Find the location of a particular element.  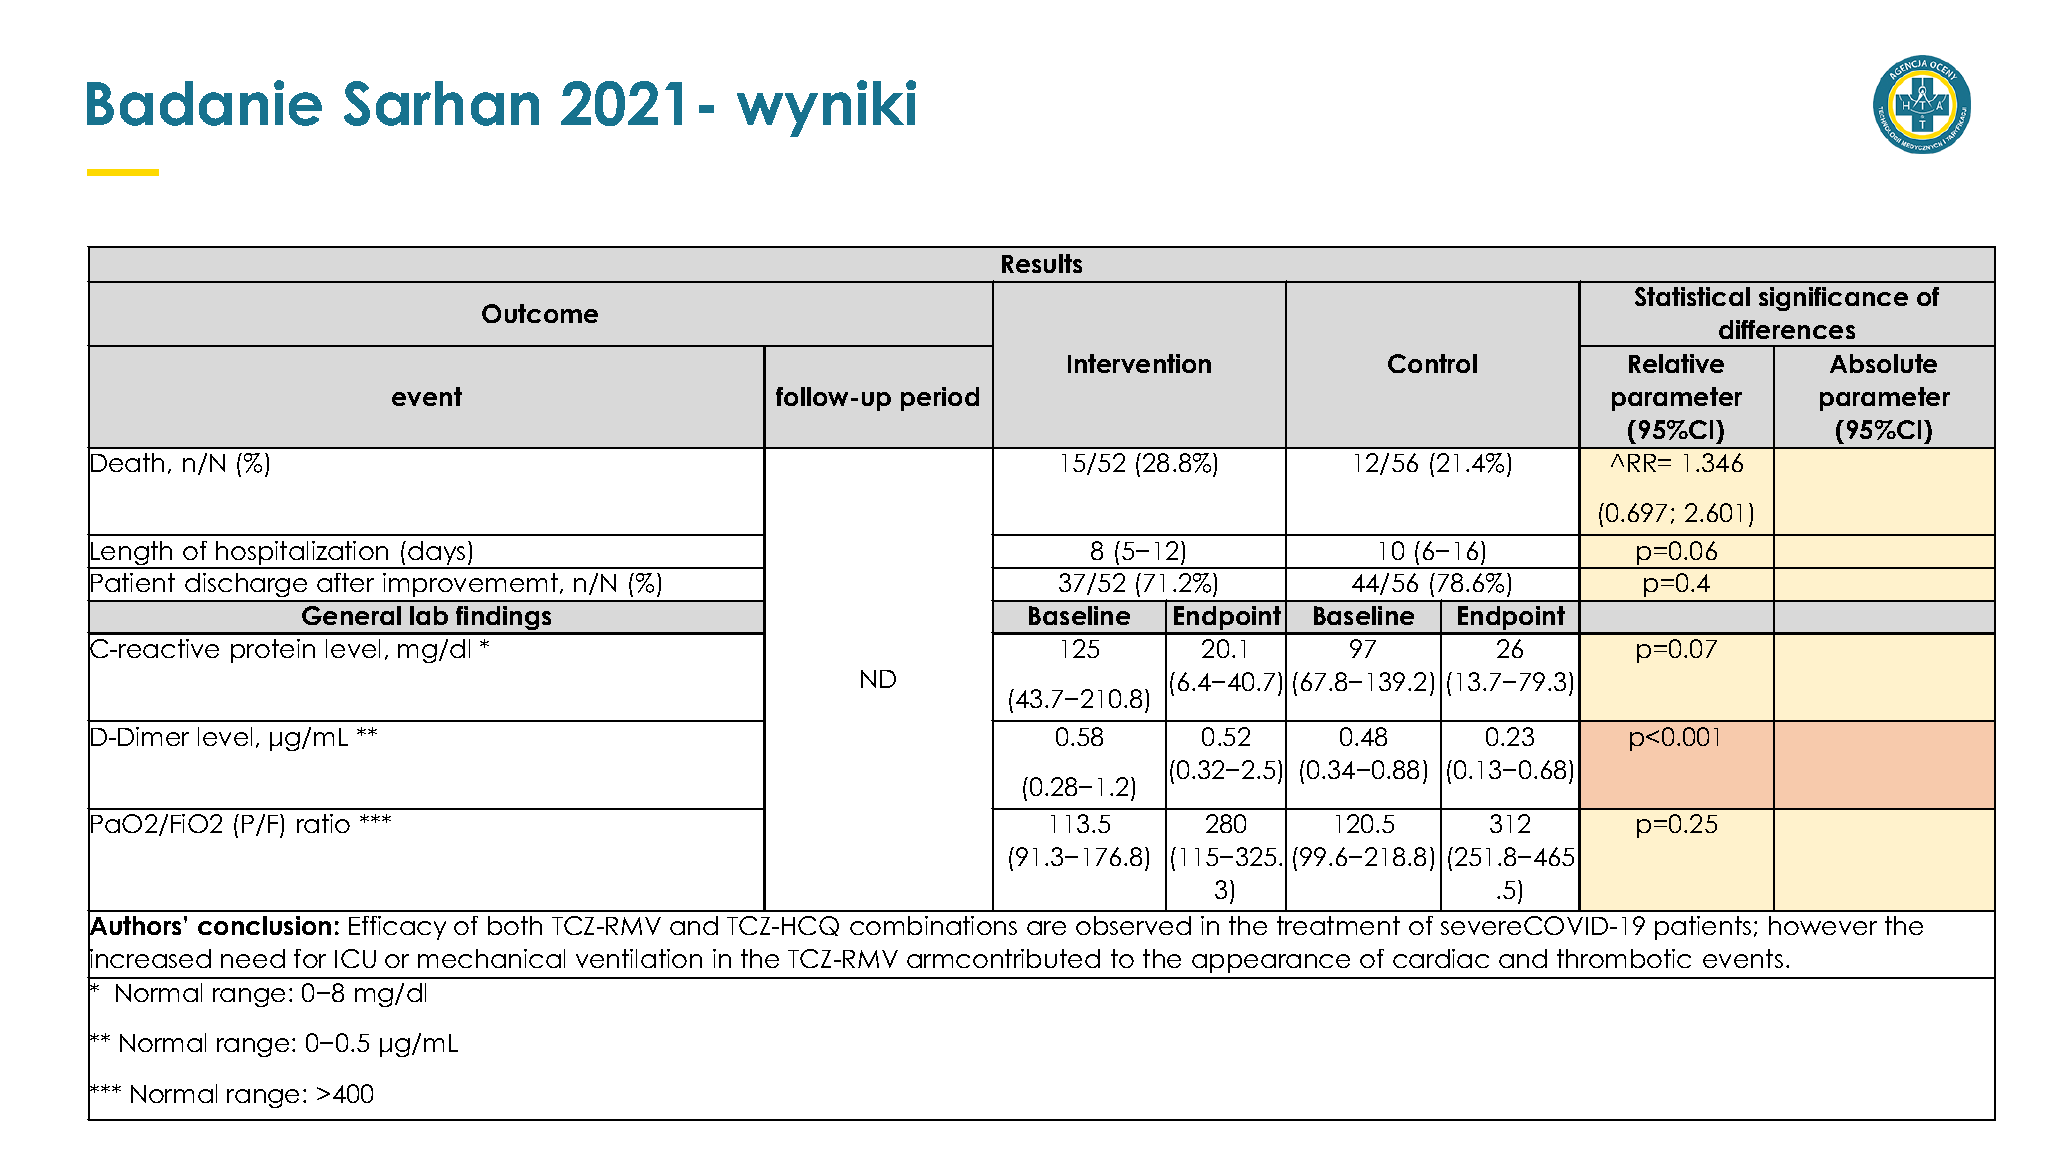

however is located at coordinates (1823, 925).
